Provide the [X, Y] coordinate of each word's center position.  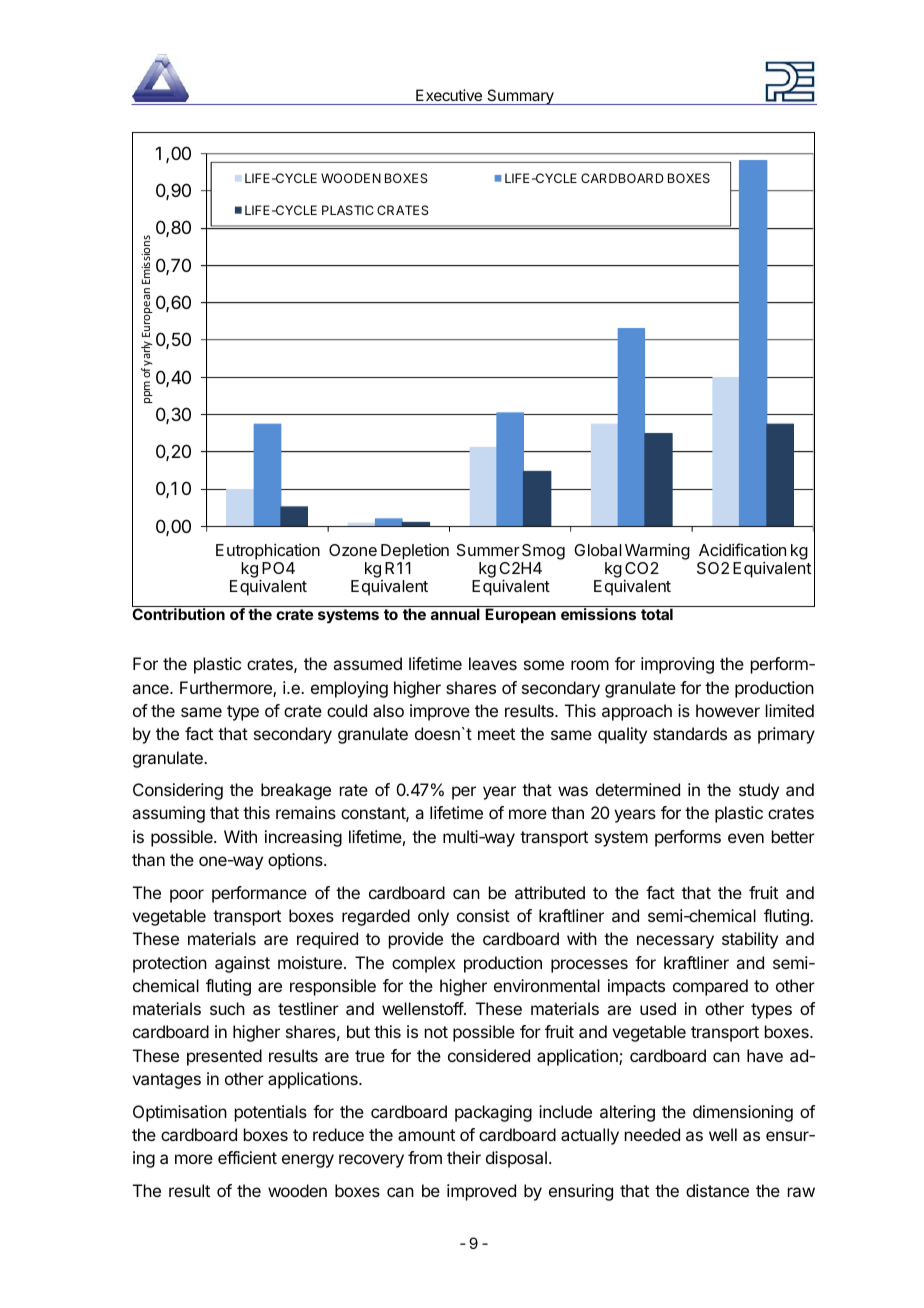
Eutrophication [268, 552]
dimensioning [743, 1113]
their [464, 1157]
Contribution [178, 614]
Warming [657, 551]
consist [483, 915]
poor [187, 896]
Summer [488, 550]
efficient [247, 1157]
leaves [493, 663]
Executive [449, 95]
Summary [520, 97]
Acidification [742, 549]
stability [750, 940]
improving [677, 665]
